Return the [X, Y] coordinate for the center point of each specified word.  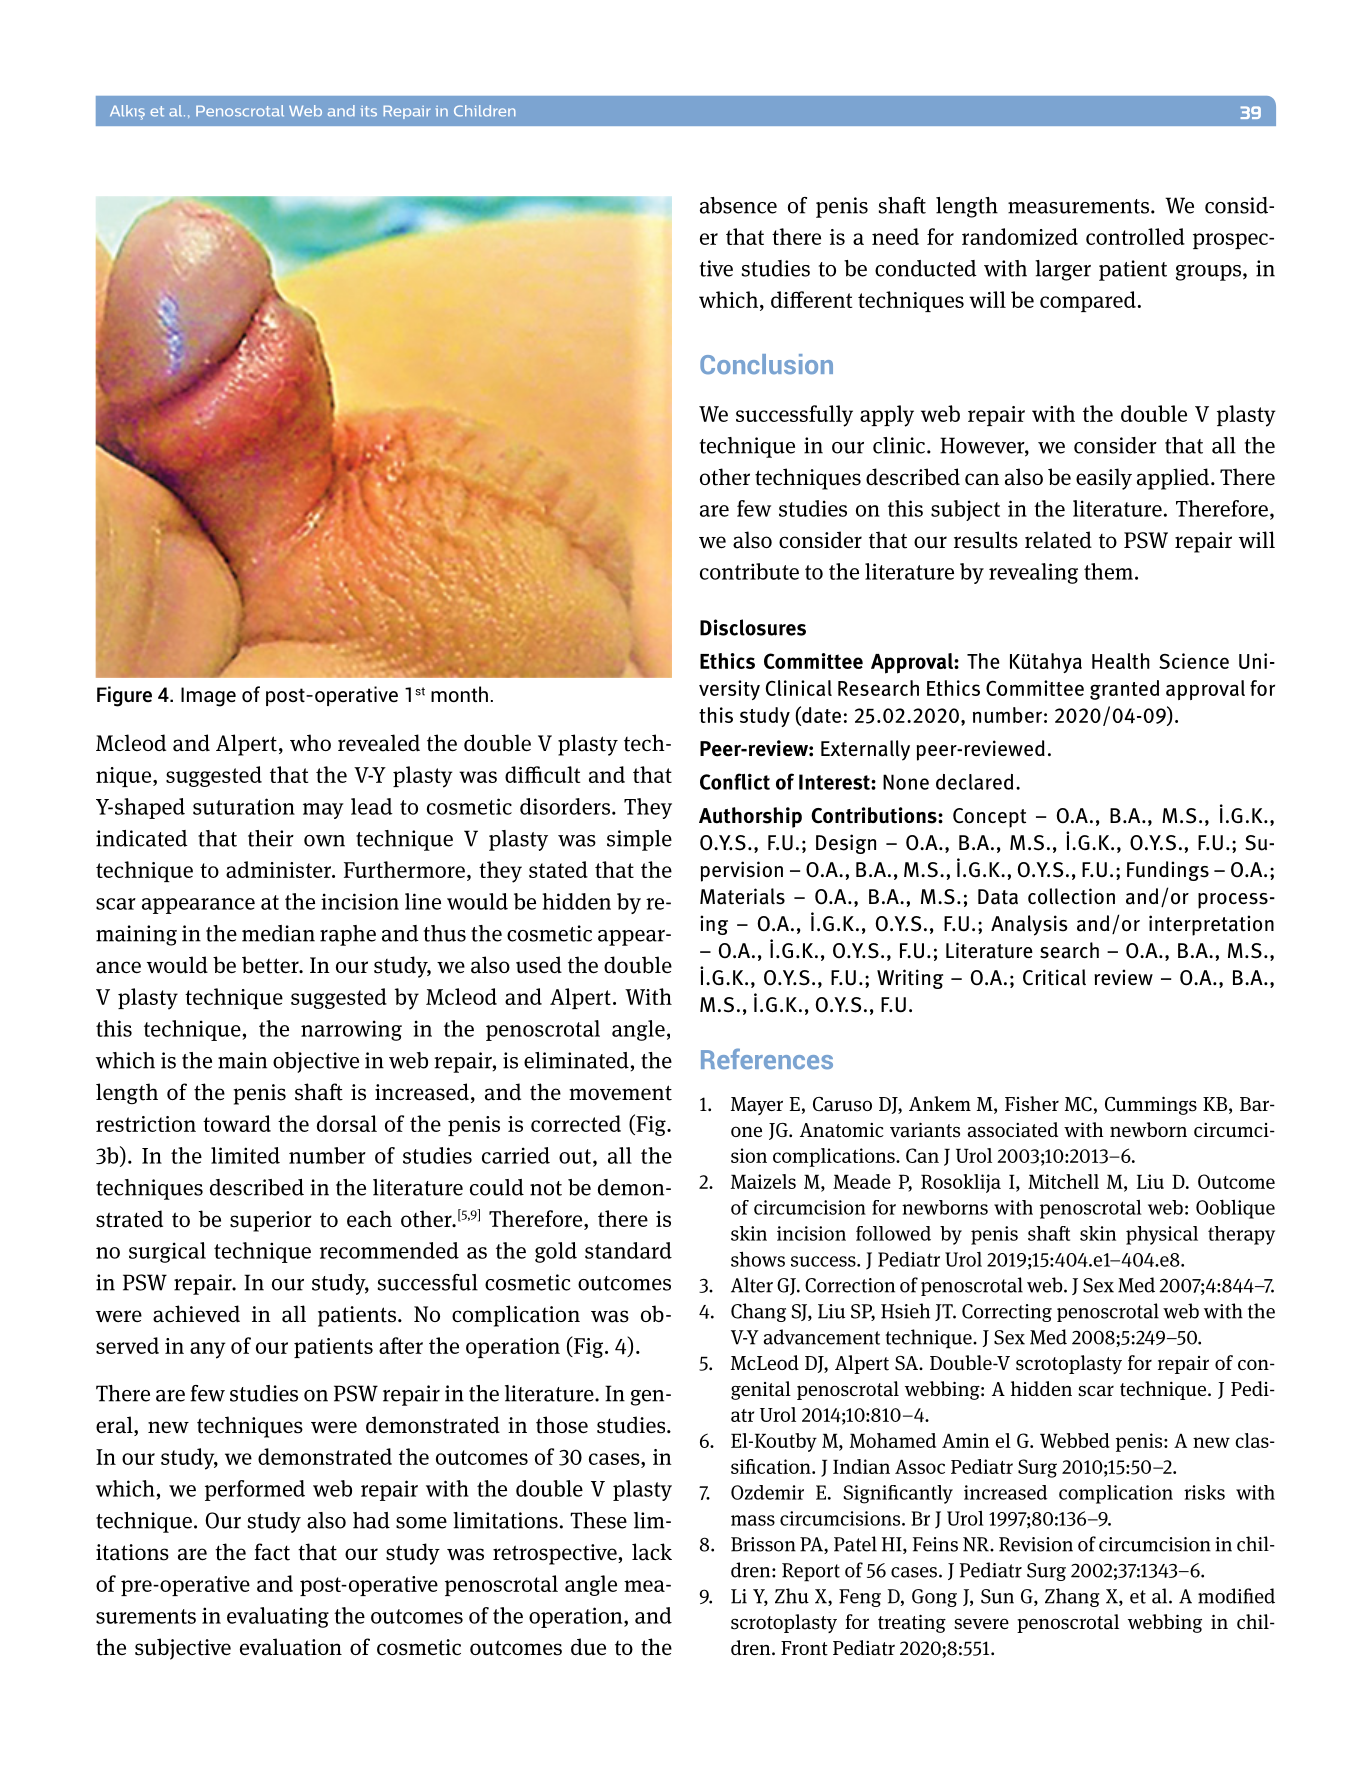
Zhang [1072, 1597]
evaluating [278, 1617]
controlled [1135, 236]
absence [738, 205]
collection [1071, 896]
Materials [742, 896]
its [369, 111]
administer [280, 869]
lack [652, 1552]
